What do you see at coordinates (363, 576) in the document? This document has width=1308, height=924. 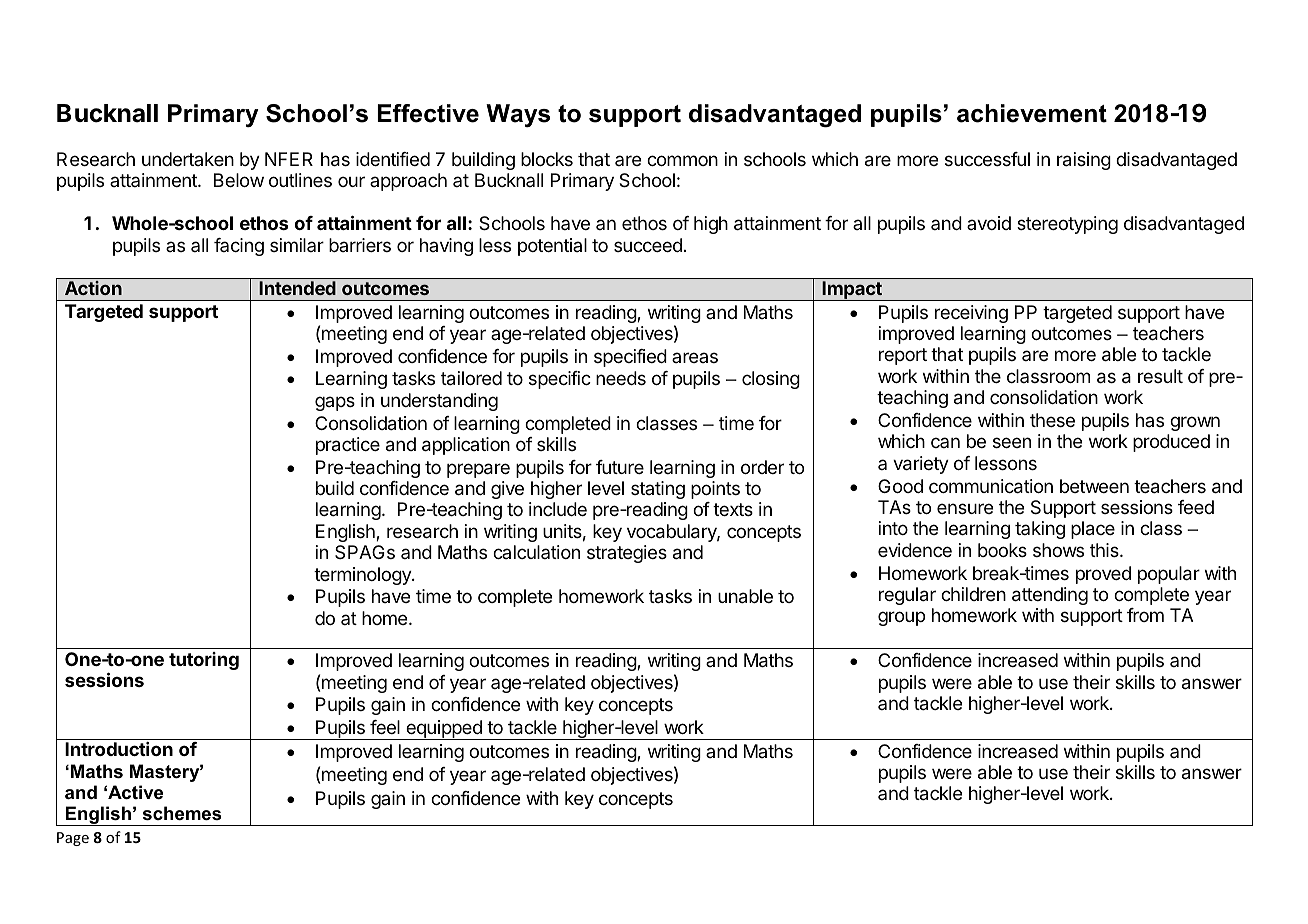 I see `terminology` at bounding box center [363, 576].
